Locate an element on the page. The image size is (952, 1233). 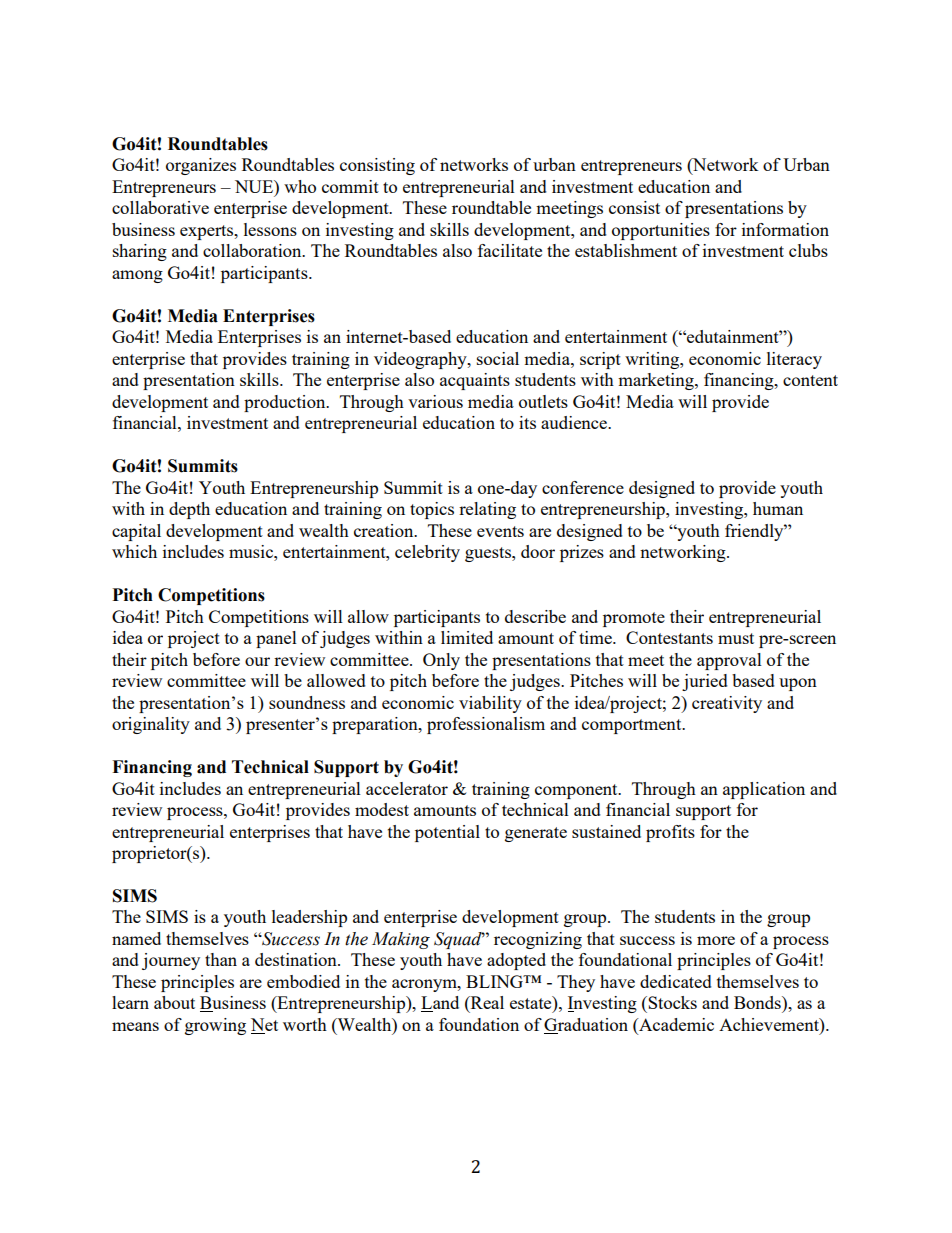
professionalism is located at coordinates (486, 725).
